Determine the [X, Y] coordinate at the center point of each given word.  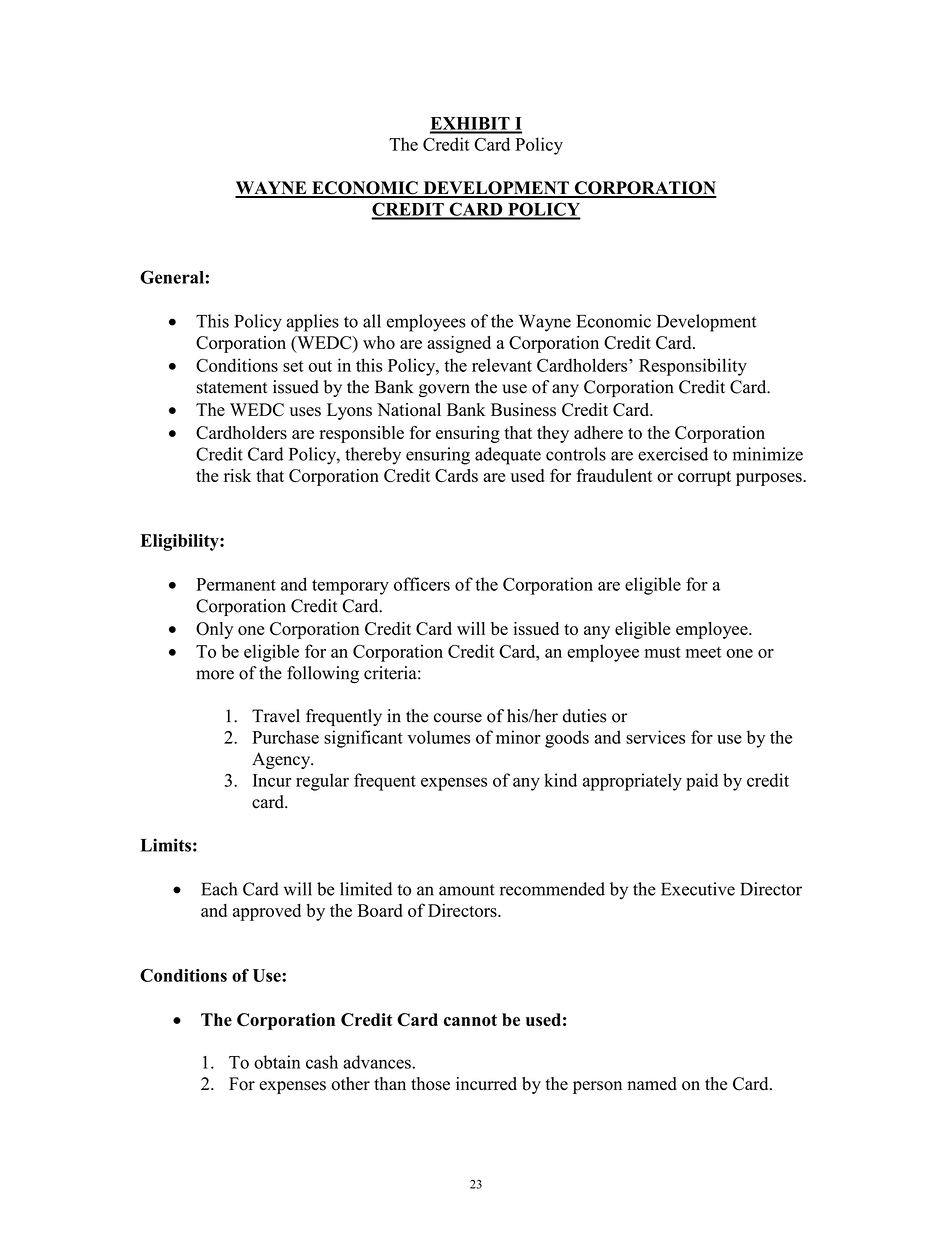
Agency [282, 760]
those [430, 1084]
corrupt [704, 478]
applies [313, 323]
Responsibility [693, 367]
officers [422, 584]
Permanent [236, 584]
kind [560, 780]
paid [702, 782]
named [652, 1083]
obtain [277, 1062]
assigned [459, 344]
